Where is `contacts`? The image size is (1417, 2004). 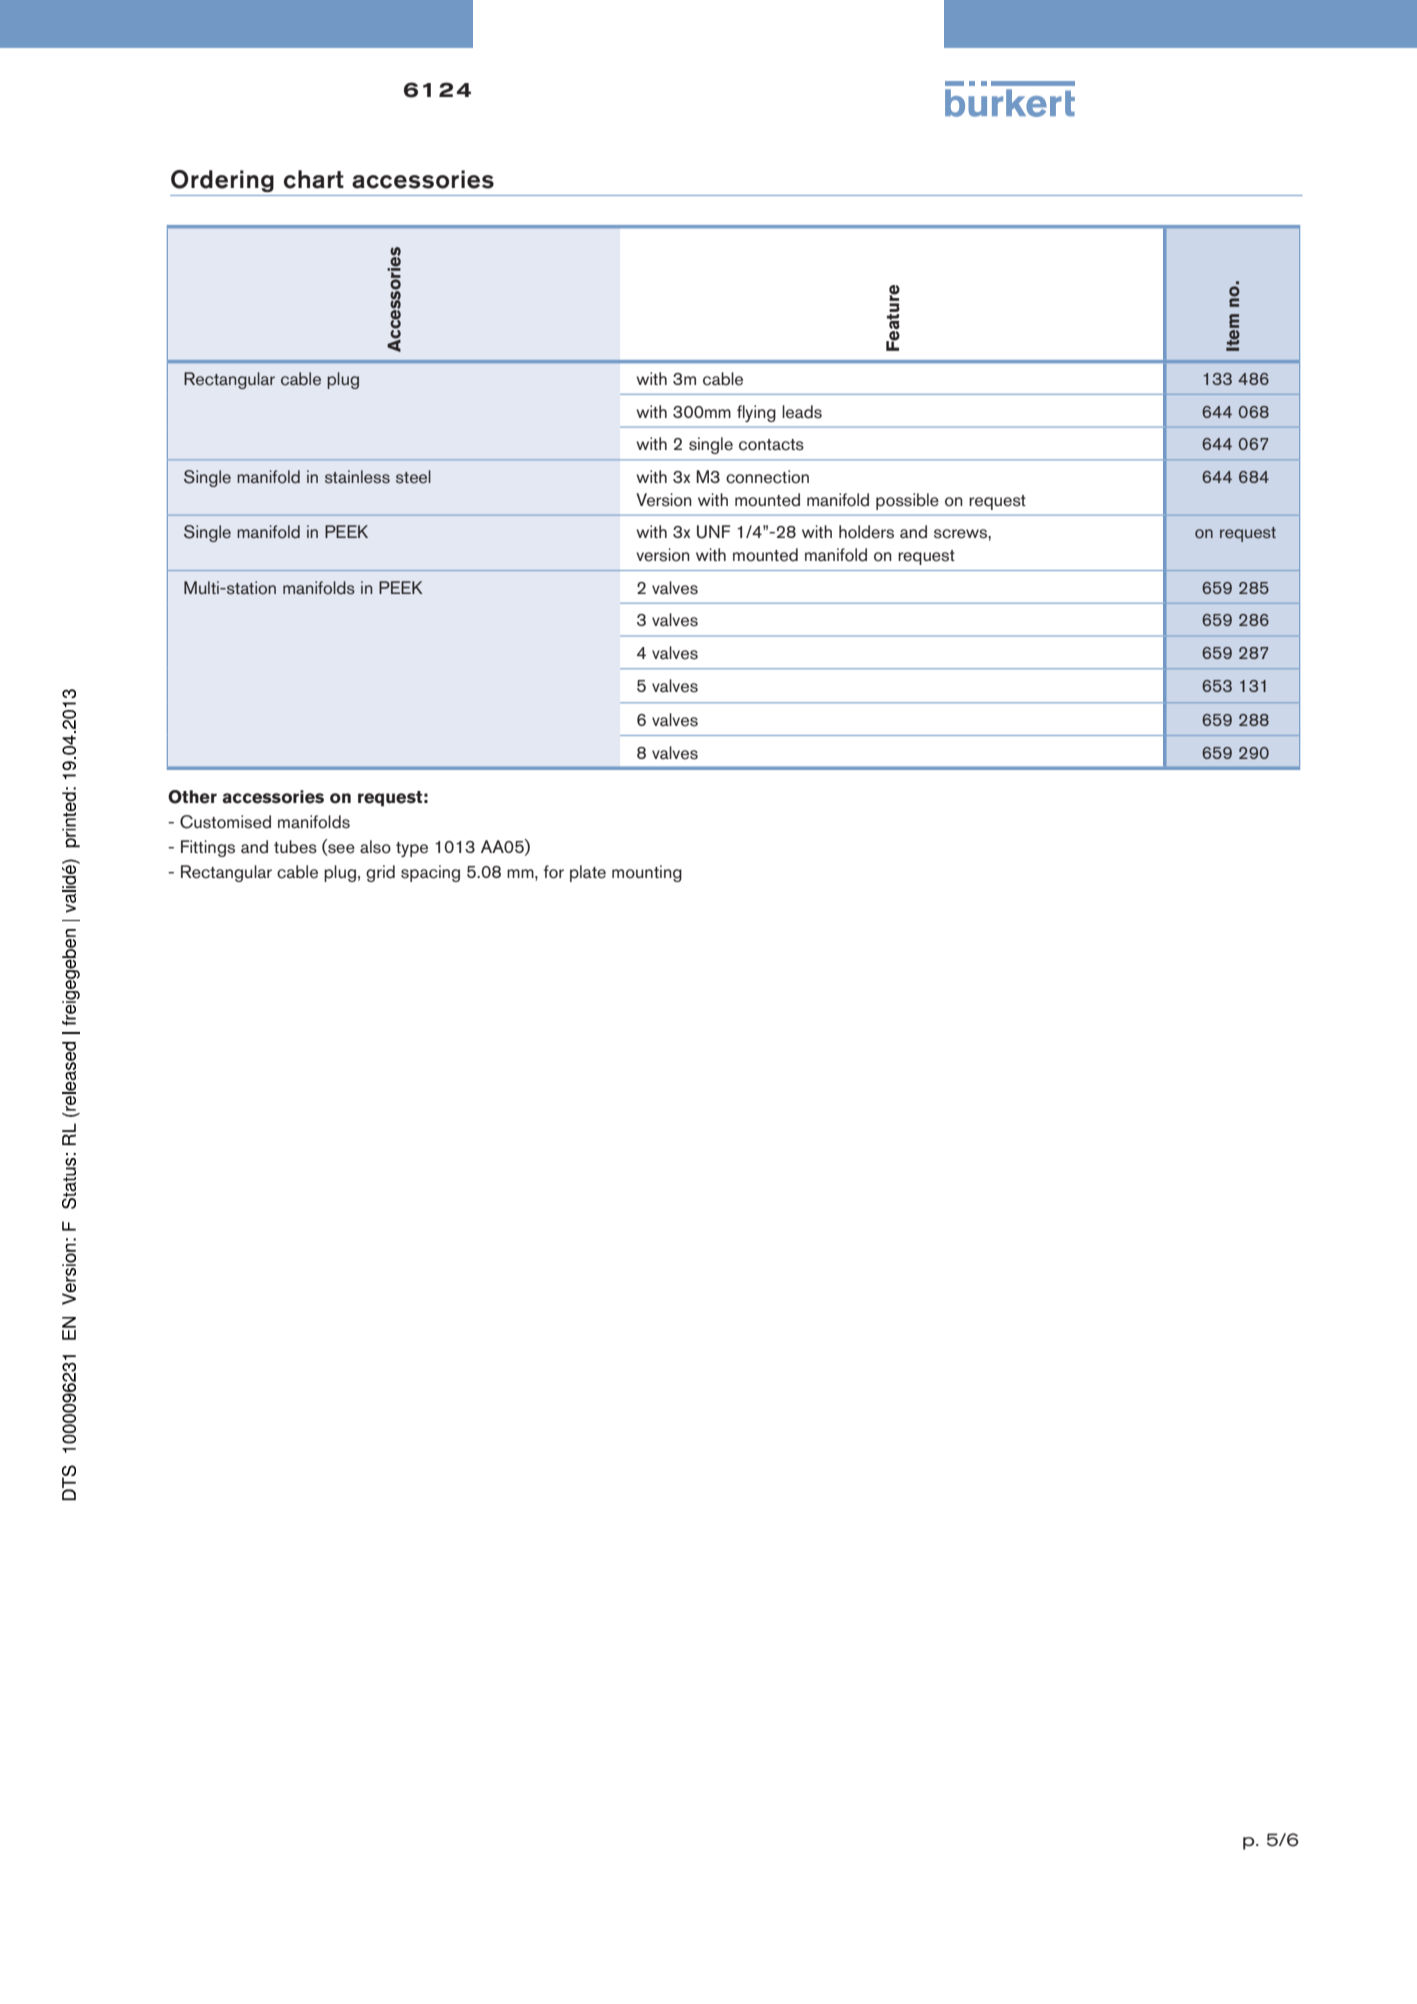
contacts is located at coordinates (771, 445).
